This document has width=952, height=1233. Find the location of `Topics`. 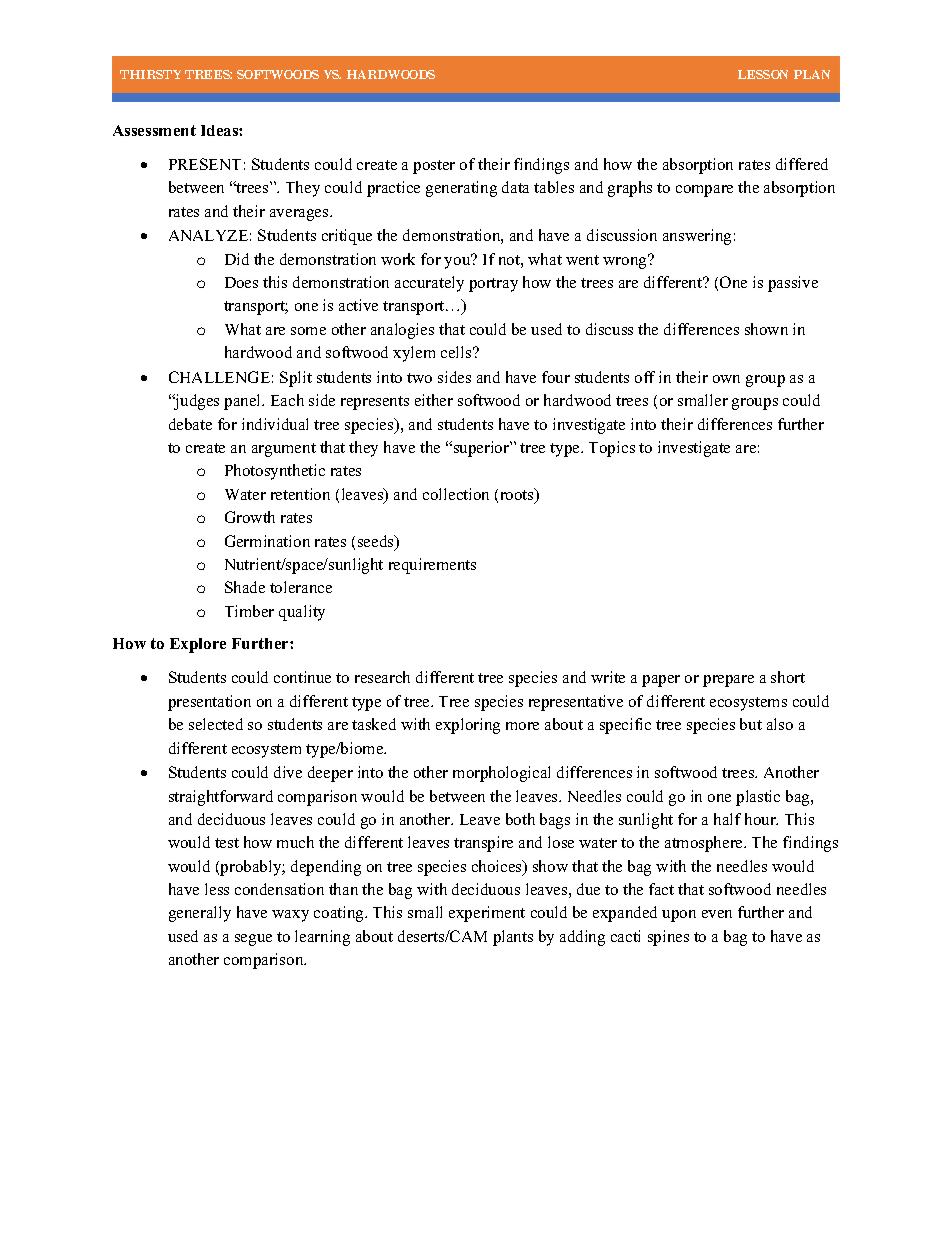

Topics is located at coordinates (612, 449).
